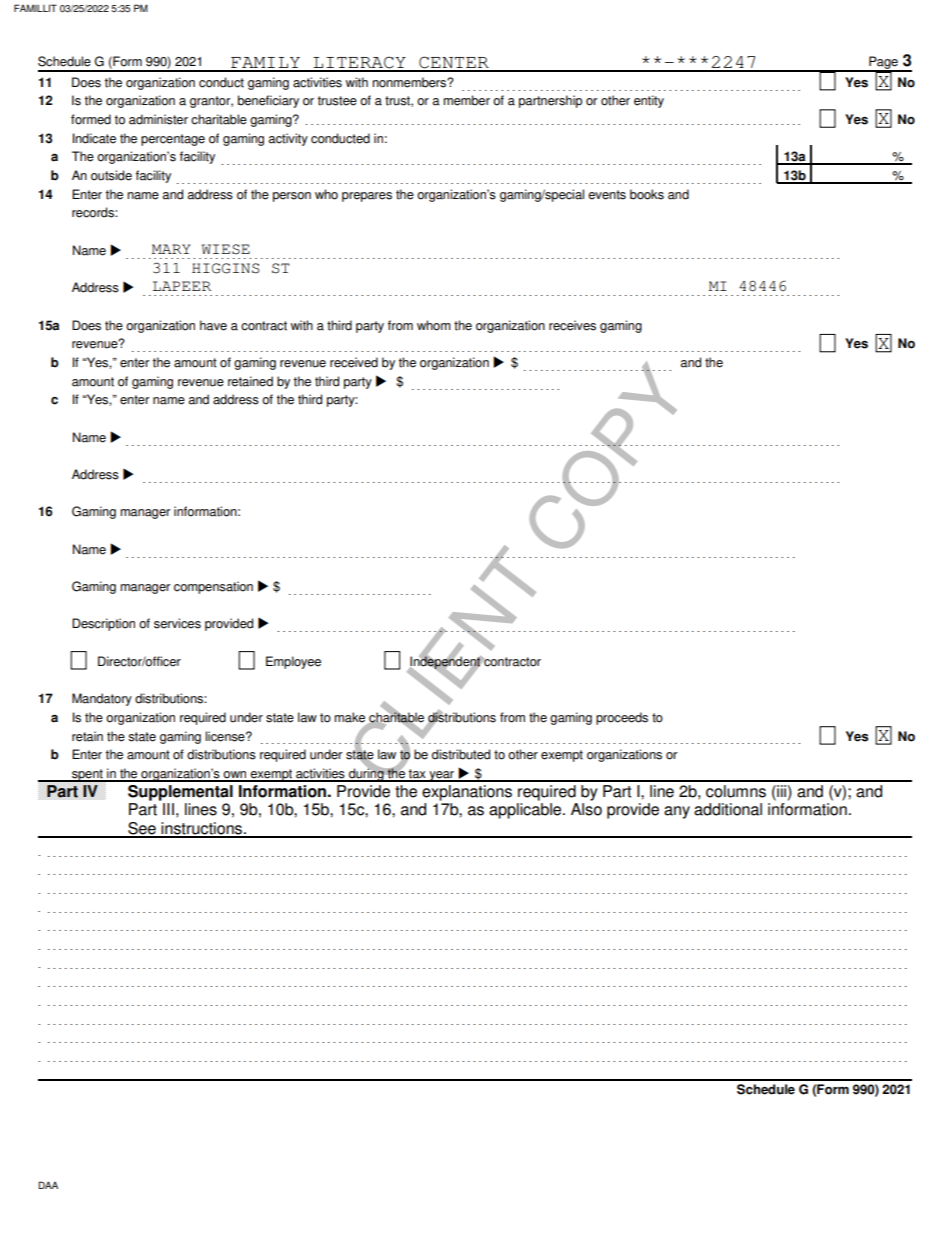  What do you see at coordinates (359, 63) in the screenshot?
I see `LITERACY` at bounding box center [359, 63].
